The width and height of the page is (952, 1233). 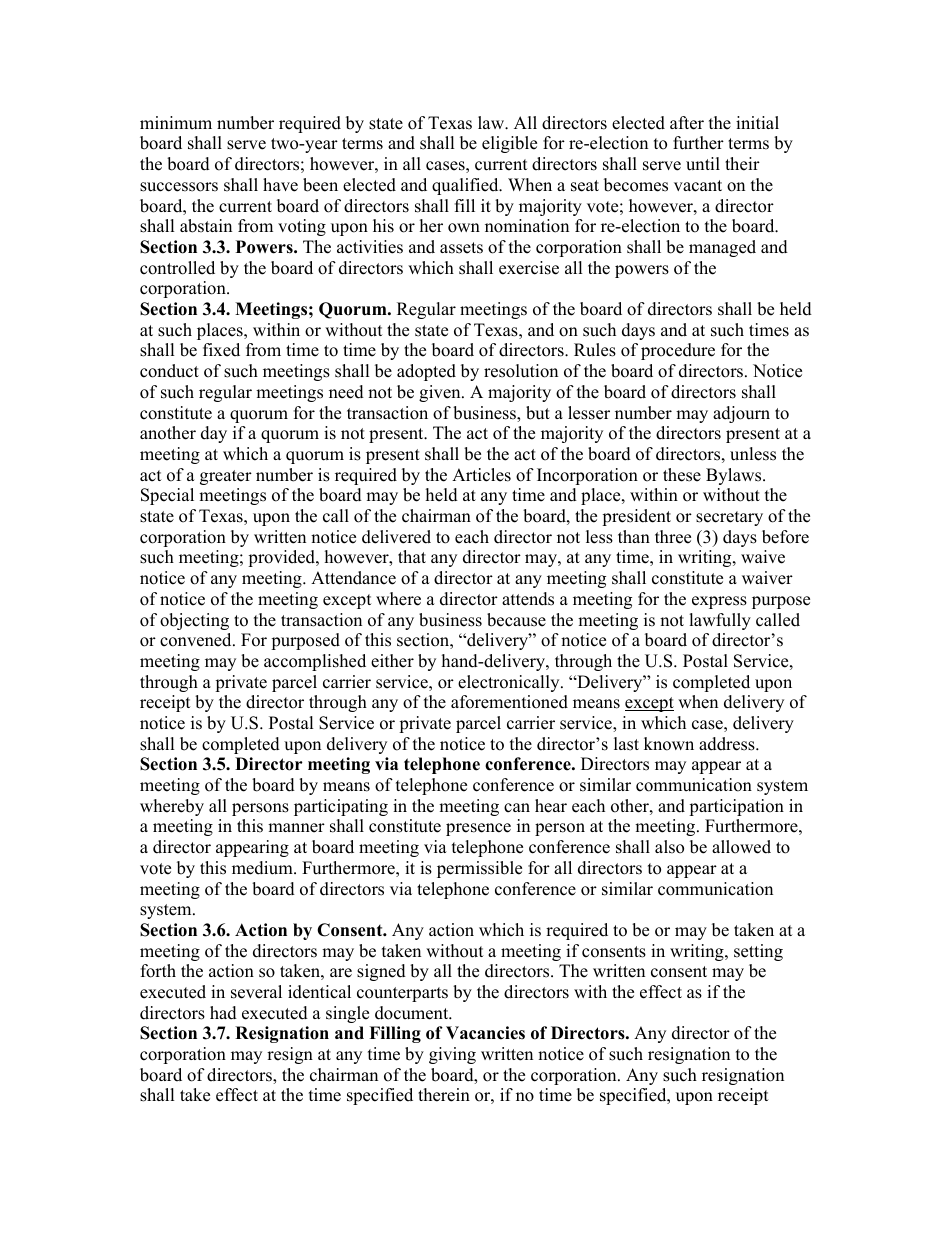 What do you see at coordinates (481, 475) in the page?
I see `Articles` at bounding box center [481, 475].
